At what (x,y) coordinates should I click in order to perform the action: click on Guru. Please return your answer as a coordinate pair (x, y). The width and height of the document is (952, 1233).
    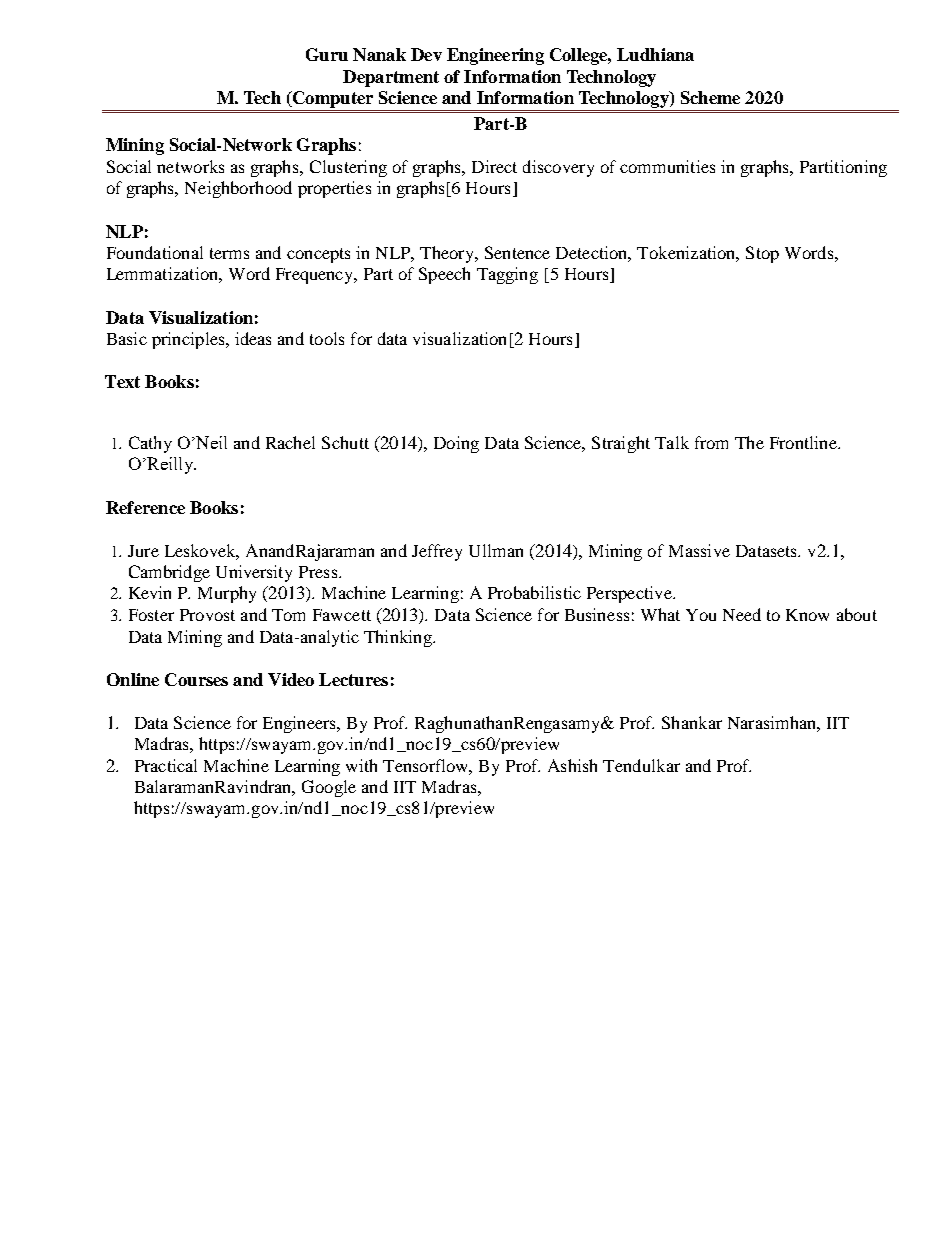
    Looking at the image, I should click on (327, 54).
